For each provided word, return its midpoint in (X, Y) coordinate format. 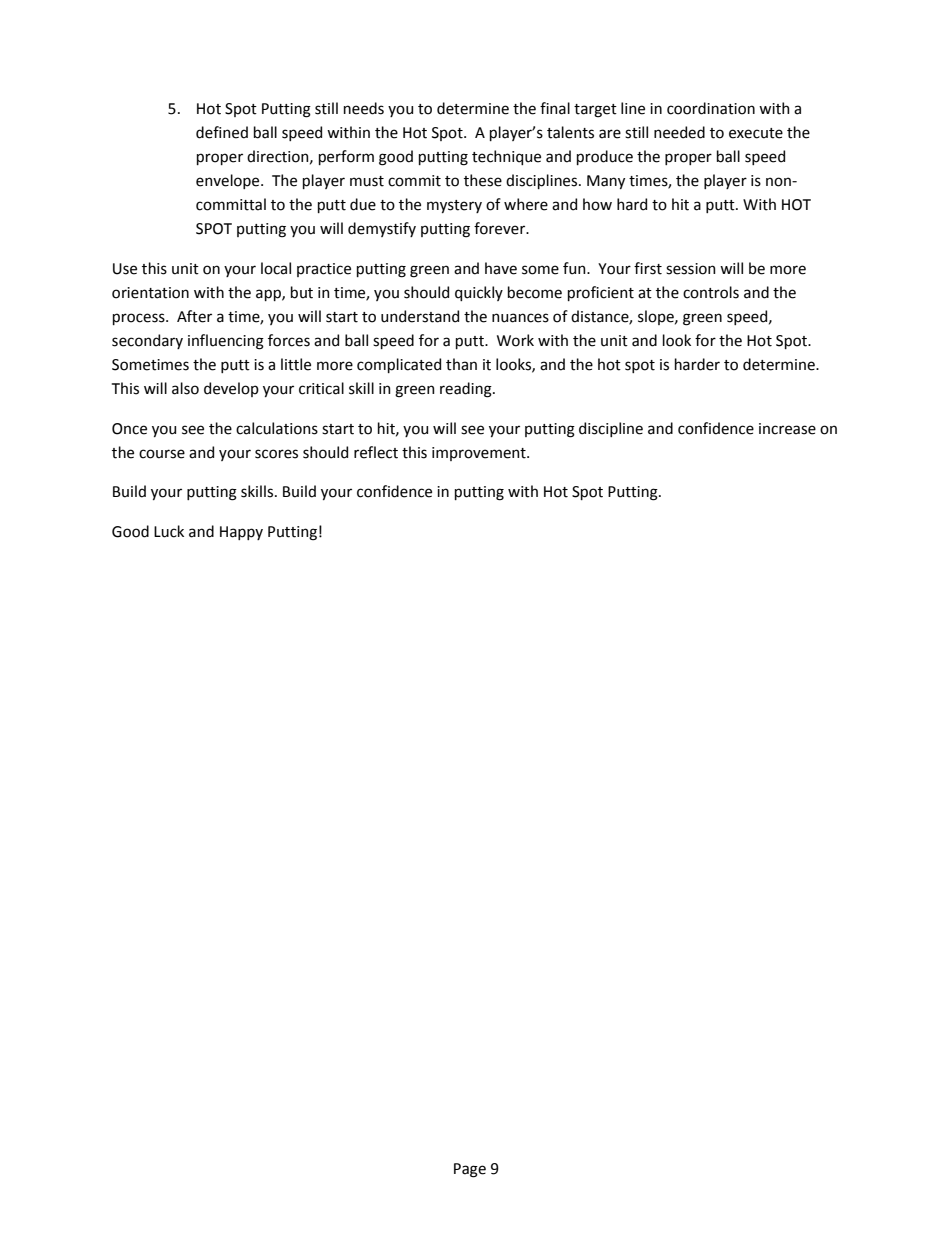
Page (470, 1170)
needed (679, 132)
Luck (169, 531)
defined (222, 132)
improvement (480, 454)
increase (787, 429)
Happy (241, 533)
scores (276, 454)
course (162, 454)
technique (506, 157)
